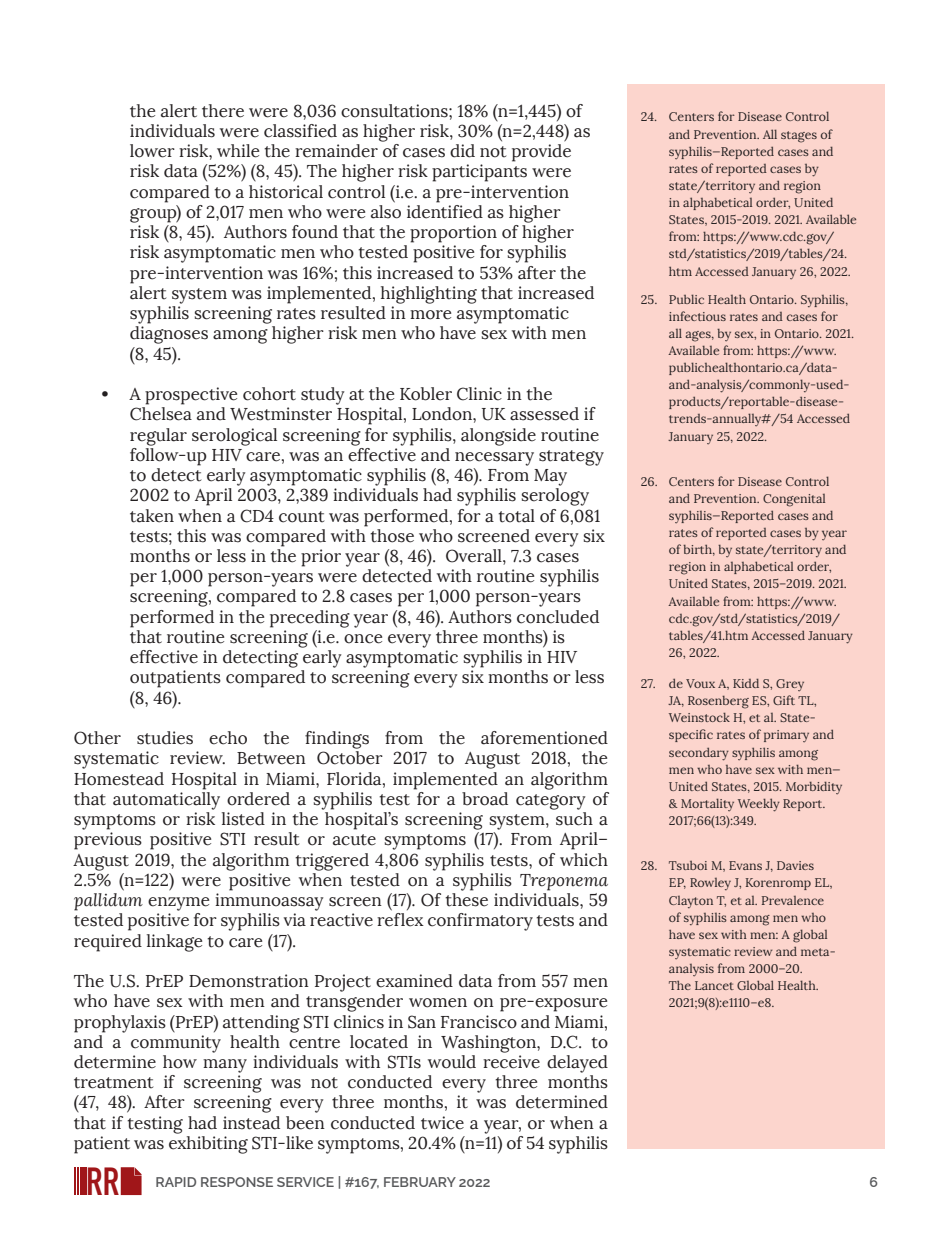  I want to click on did, so click(462, 151).
